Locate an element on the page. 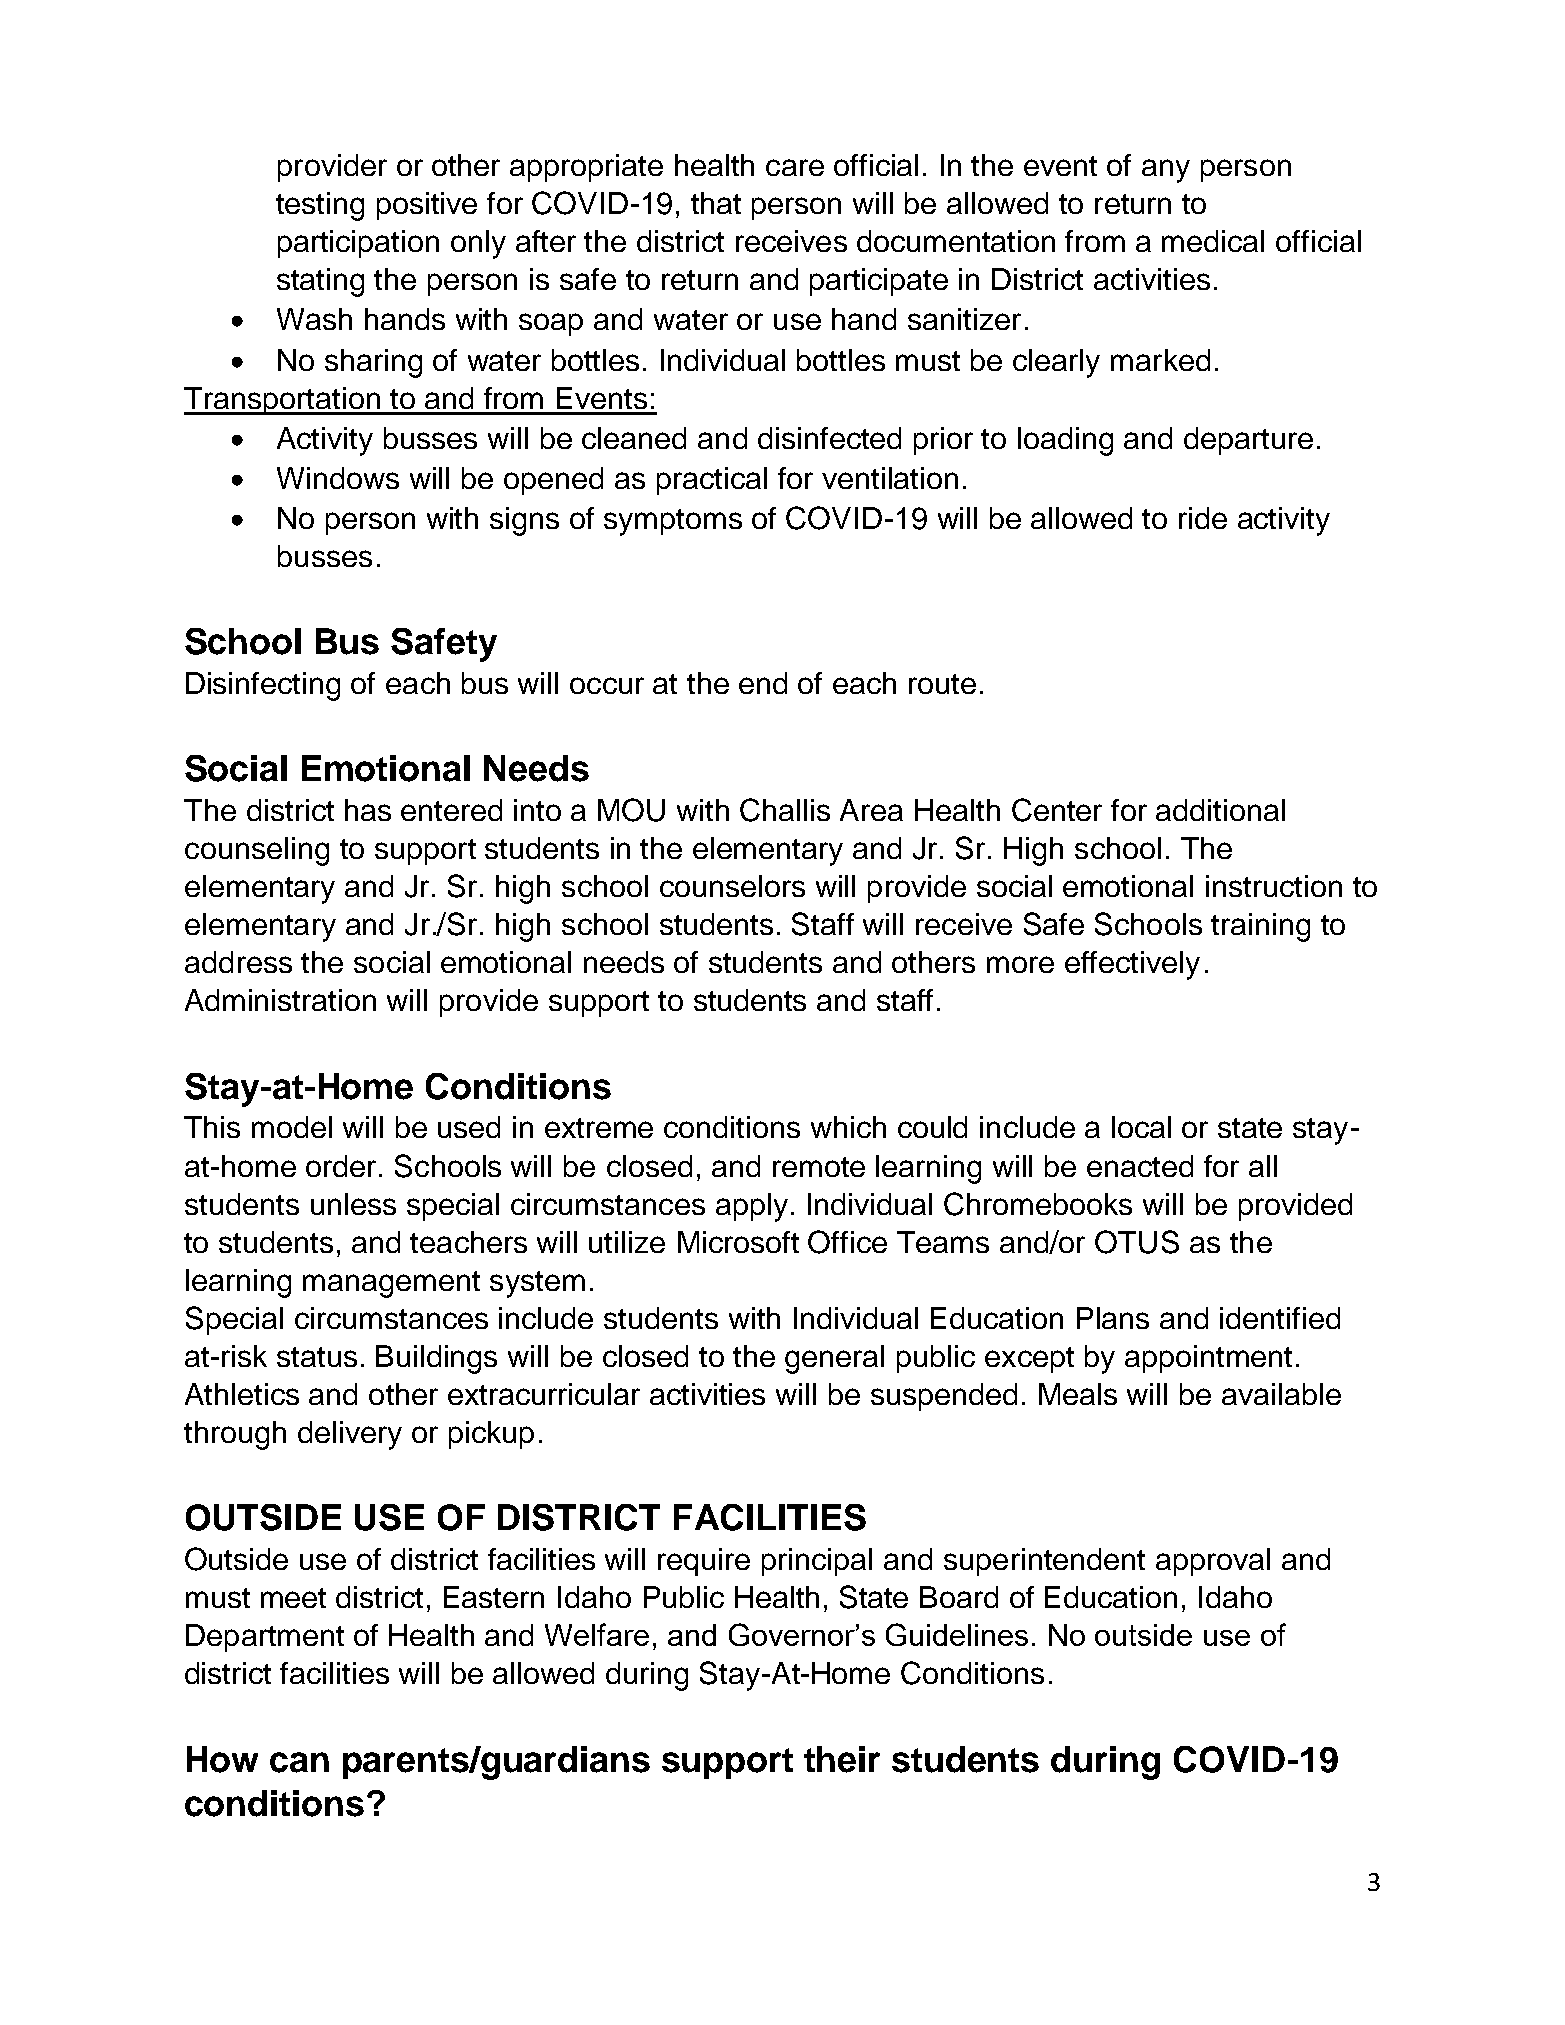  testing is located at coordinates (320, 206).
